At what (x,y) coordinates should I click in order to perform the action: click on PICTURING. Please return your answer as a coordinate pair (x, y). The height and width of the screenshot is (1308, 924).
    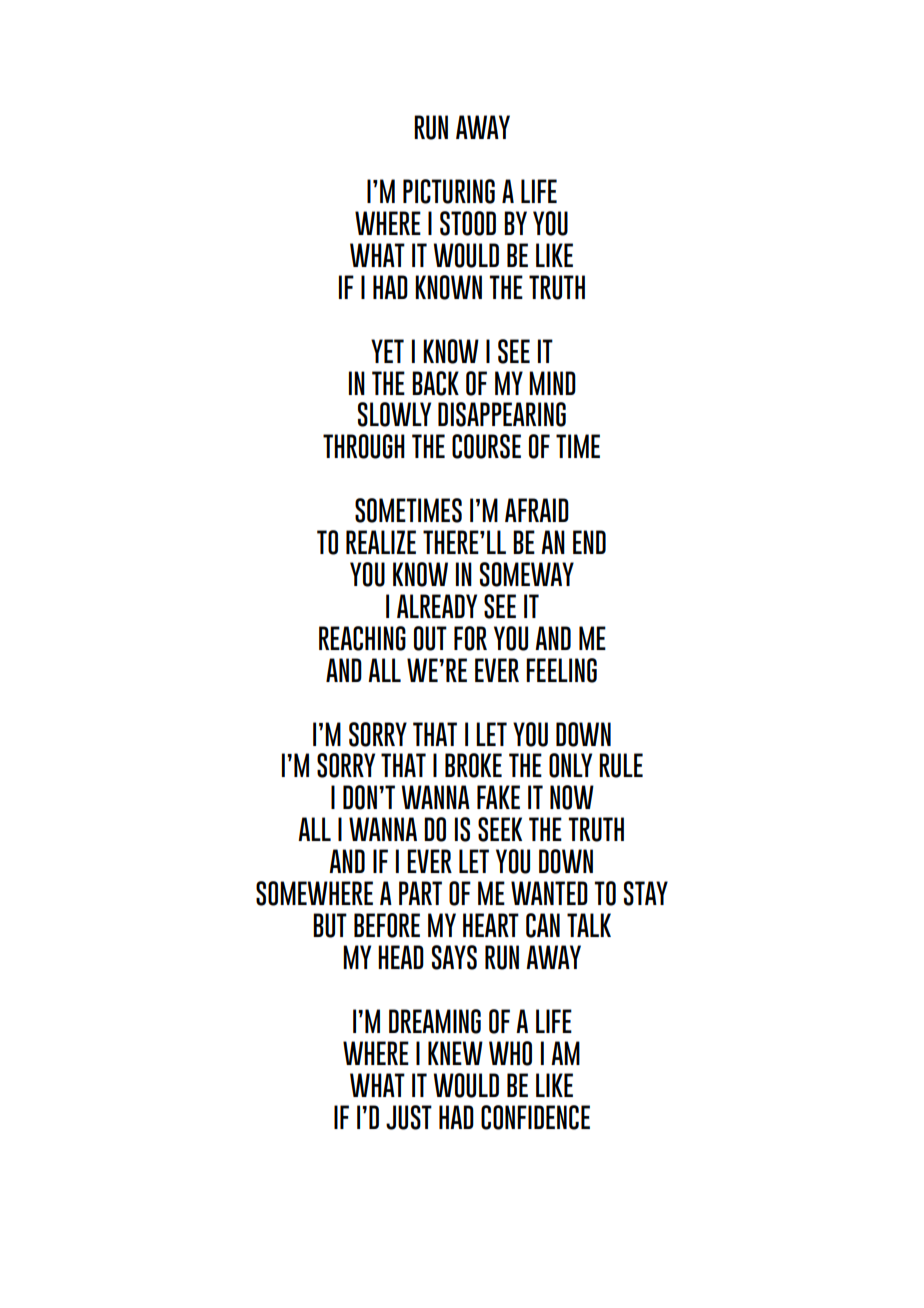
    Looking at the image, I should click on (449, 191).
